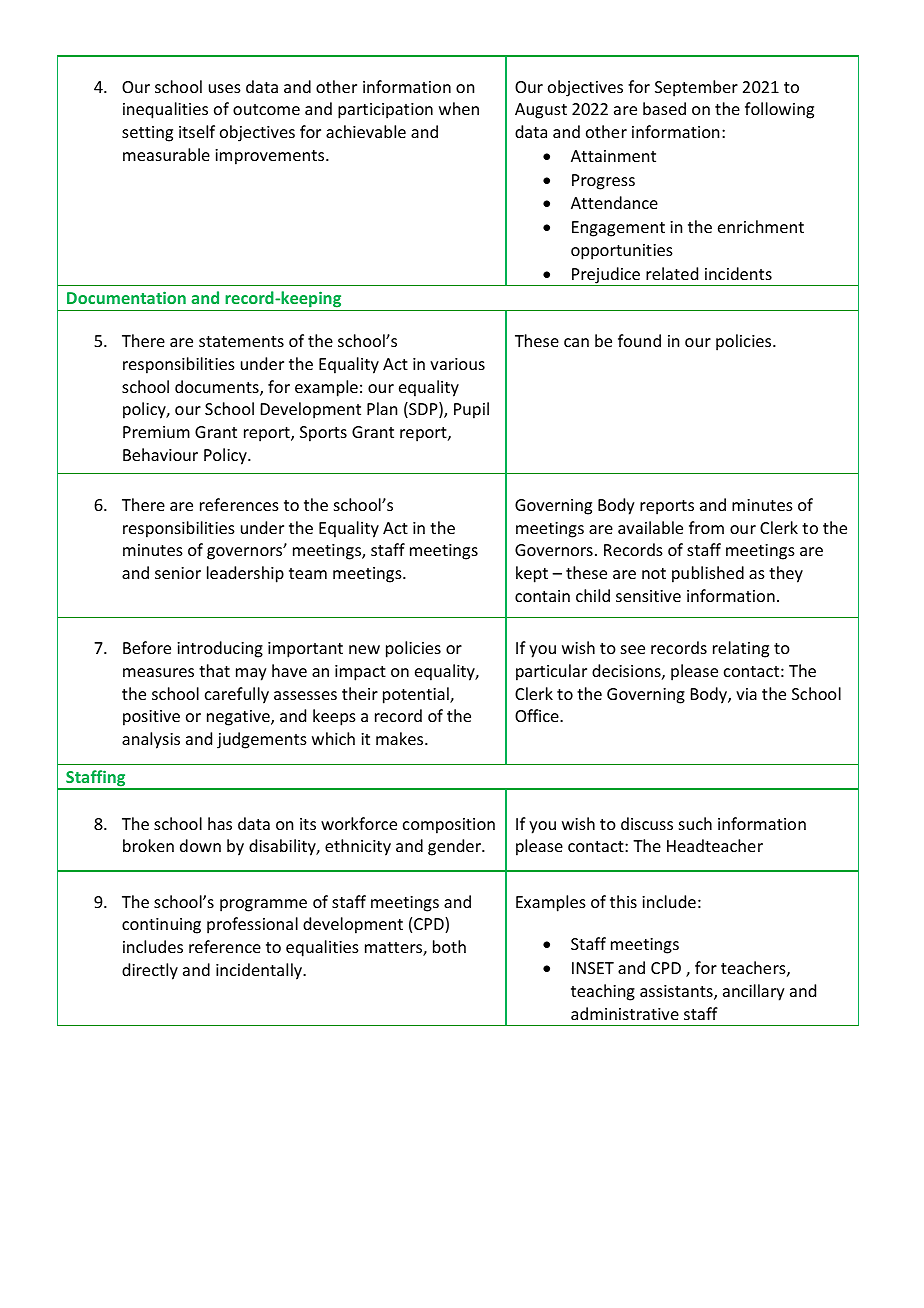 The width and height of the image is (924, 1308). What do you see at coordinates (449, 946) in the image?
I see `both` at bounding box center [449, 946].
